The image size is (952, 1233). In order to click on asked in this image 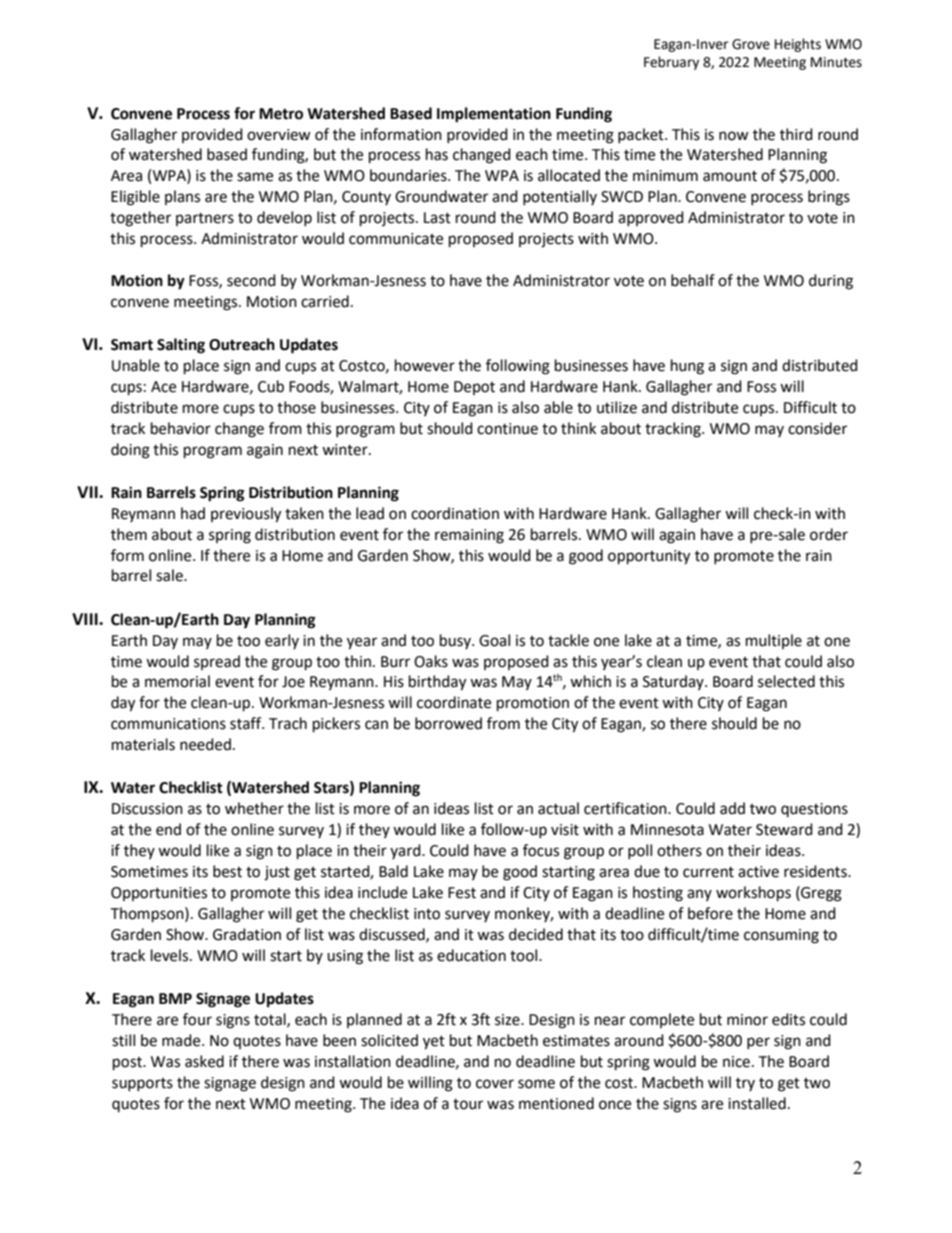, I will do `click(204, 1061)`.
